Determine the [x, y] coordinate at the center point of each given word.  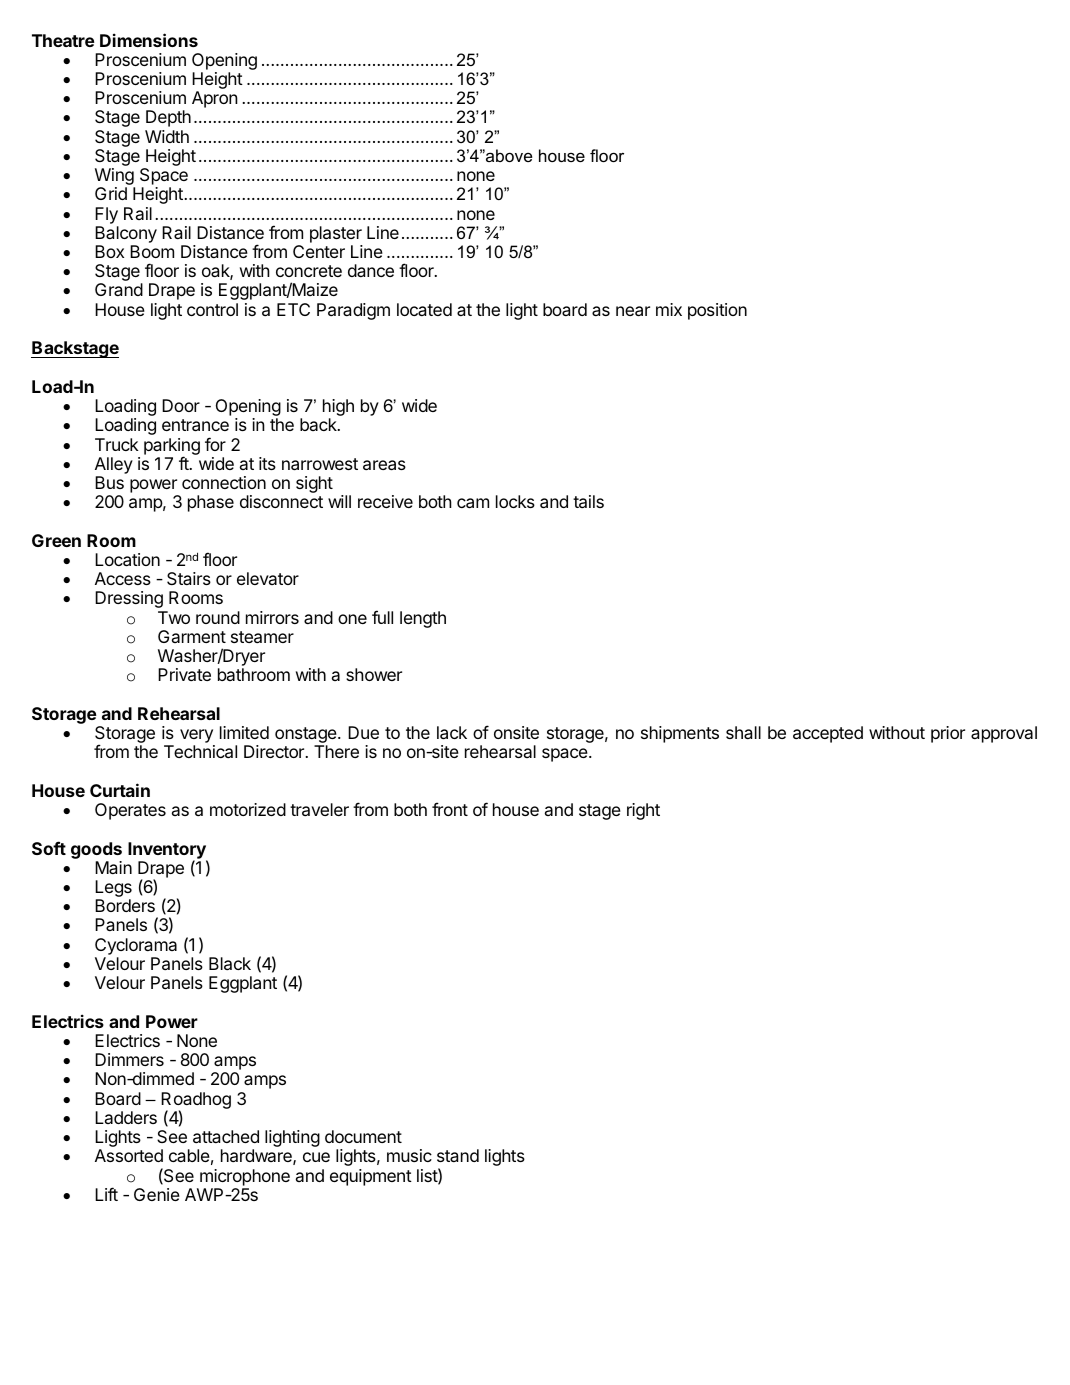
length [423, 619]
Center [319, 251]
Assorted [129, 1155]
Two [174, 617]
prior [948, 734]
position [717, 311]
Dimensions [149, 40]
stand [458, 1155]
